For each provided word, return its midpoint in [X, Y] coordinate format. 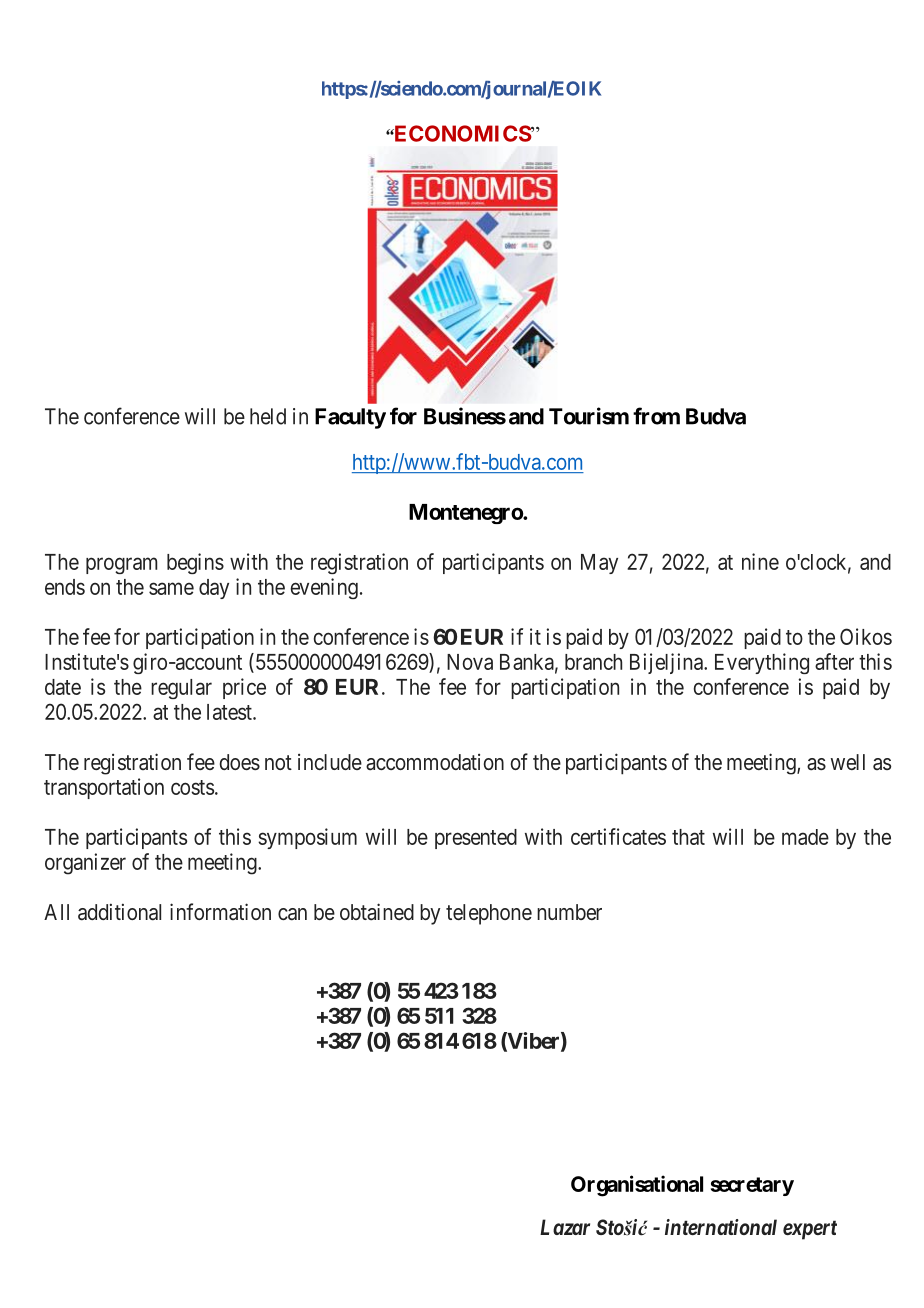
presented [476, 839]
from [656, 416]
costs [192, 787]
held [268, 416]
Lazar [565, 1227]
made [805, 837]
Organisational [637, 1186]
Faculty [350, 418]
